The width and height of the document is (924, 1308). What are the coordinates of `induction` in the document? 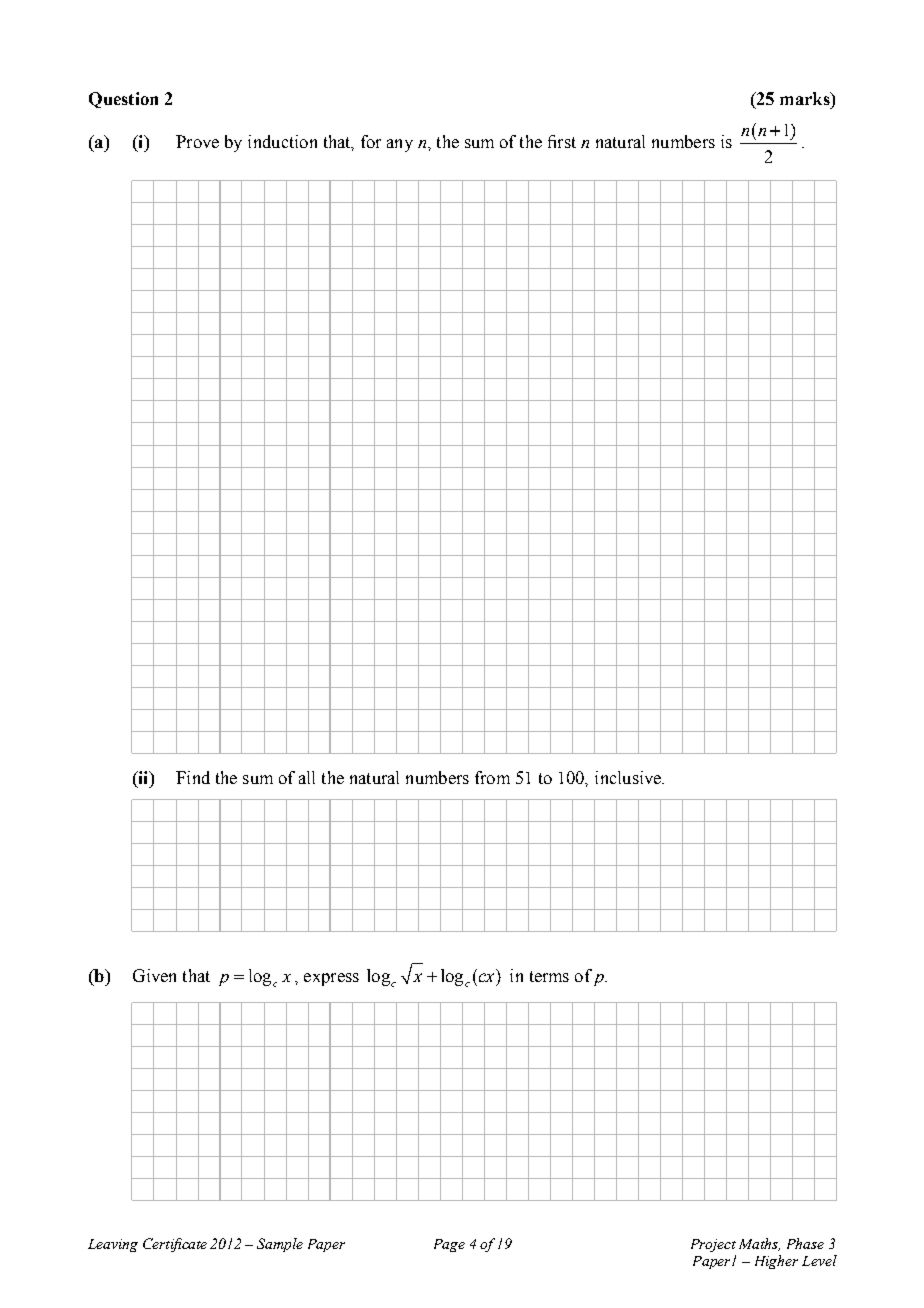 It's located at (282, 141).
